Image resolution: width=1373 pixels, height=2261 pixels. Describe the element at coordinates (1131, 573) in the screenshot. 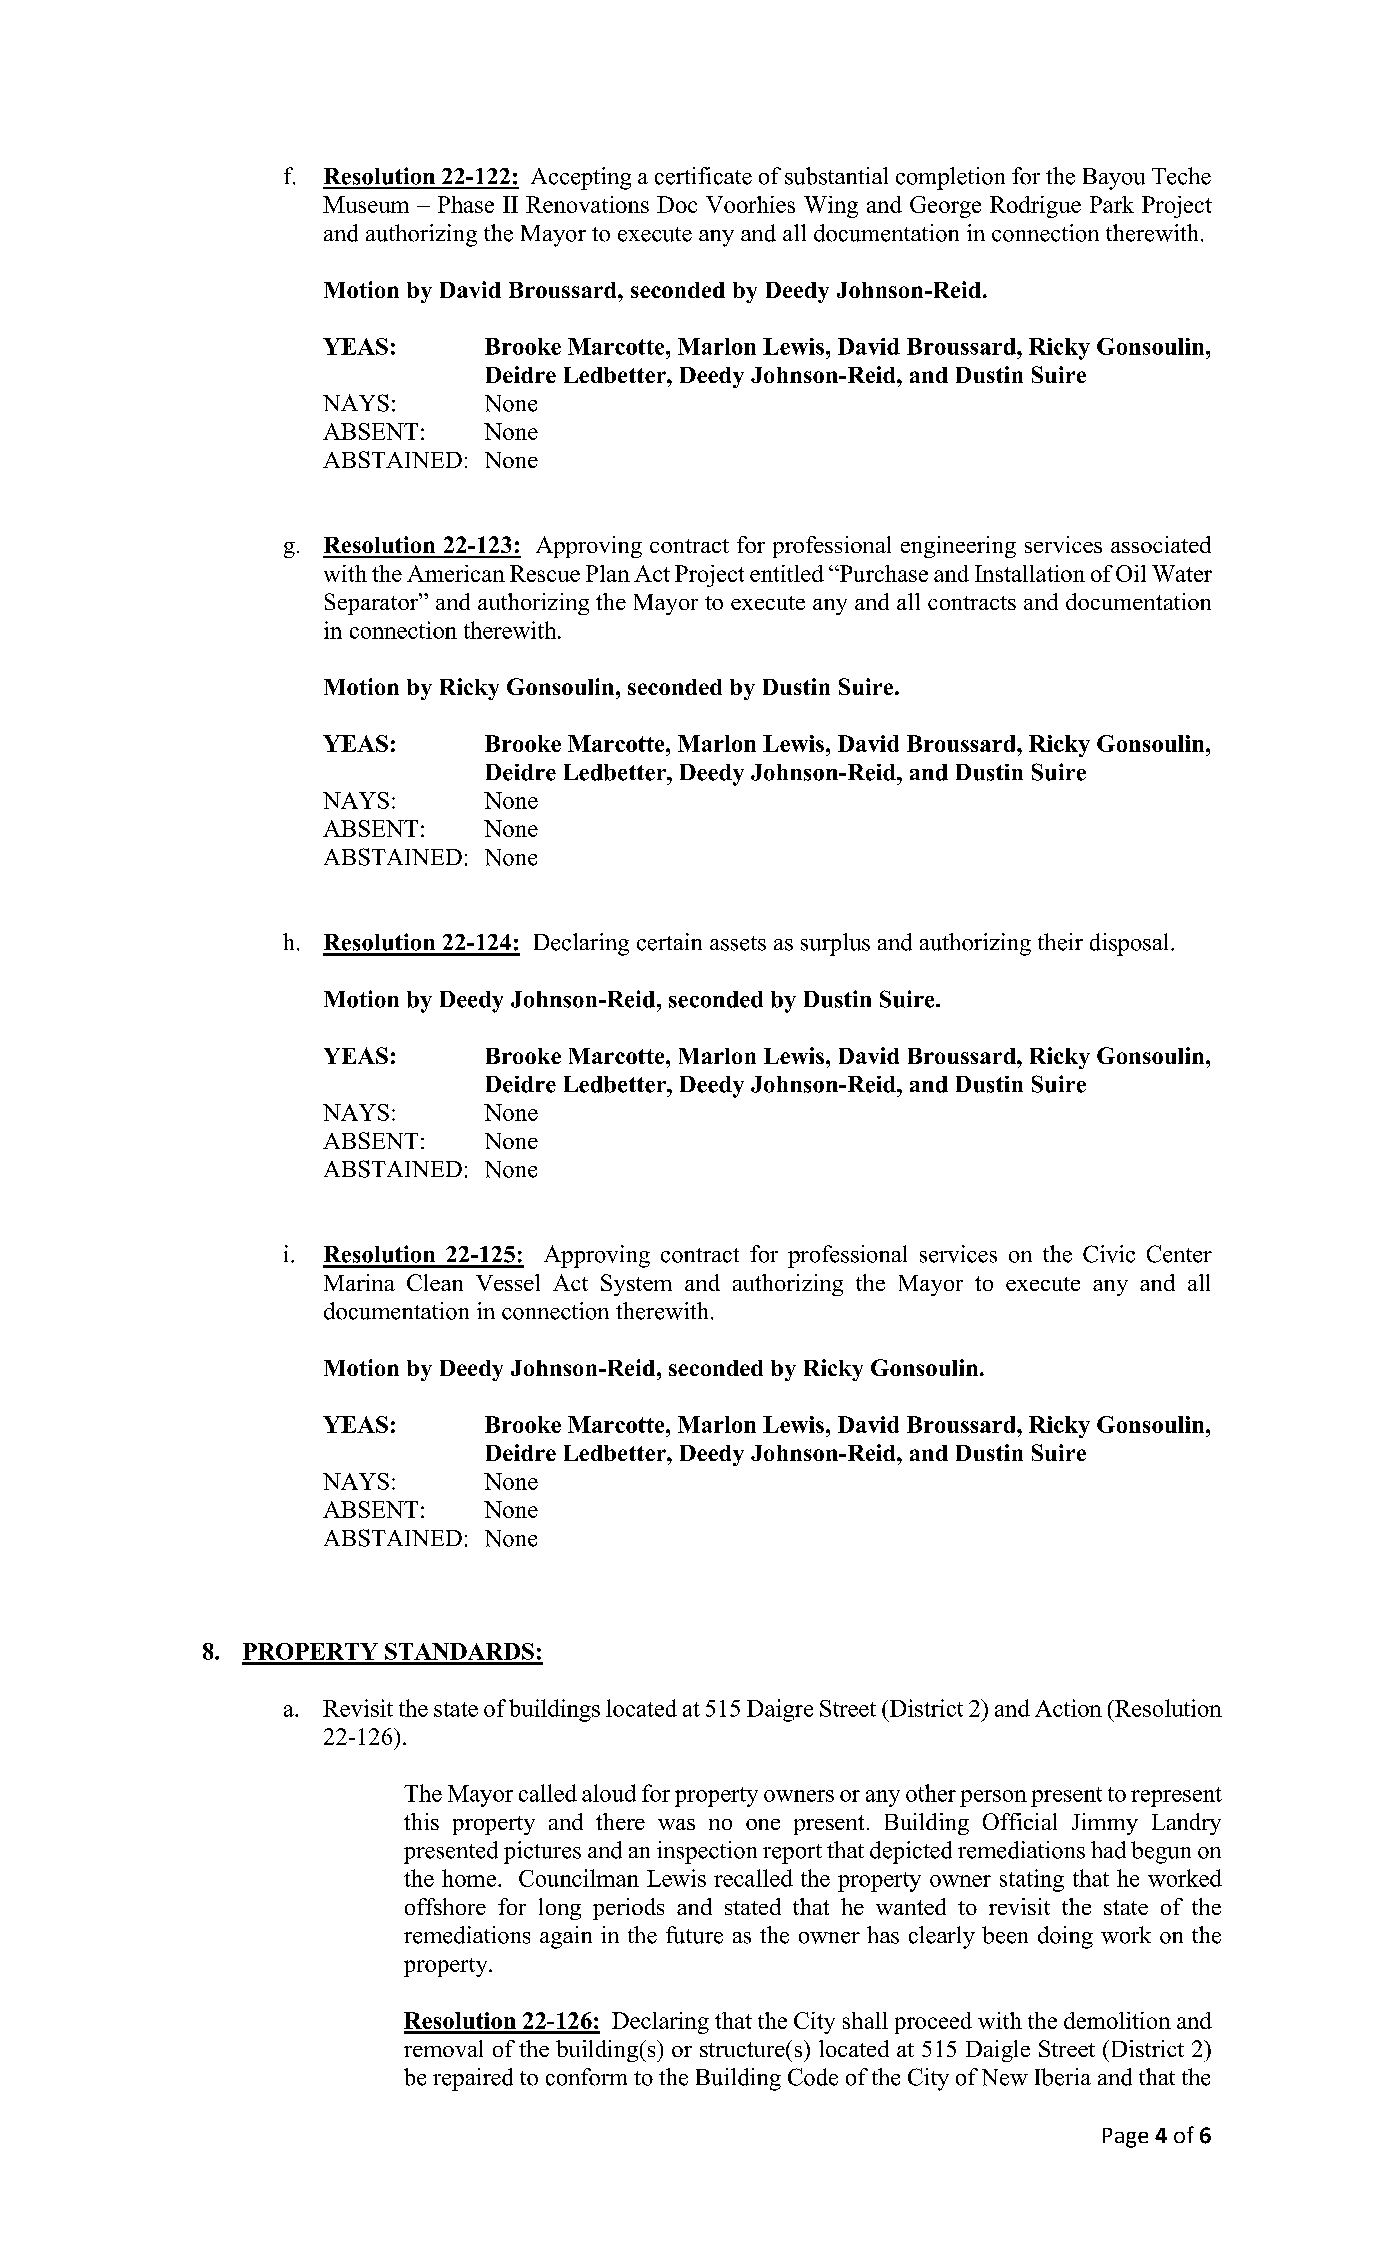

I see `Oil` at that location.
